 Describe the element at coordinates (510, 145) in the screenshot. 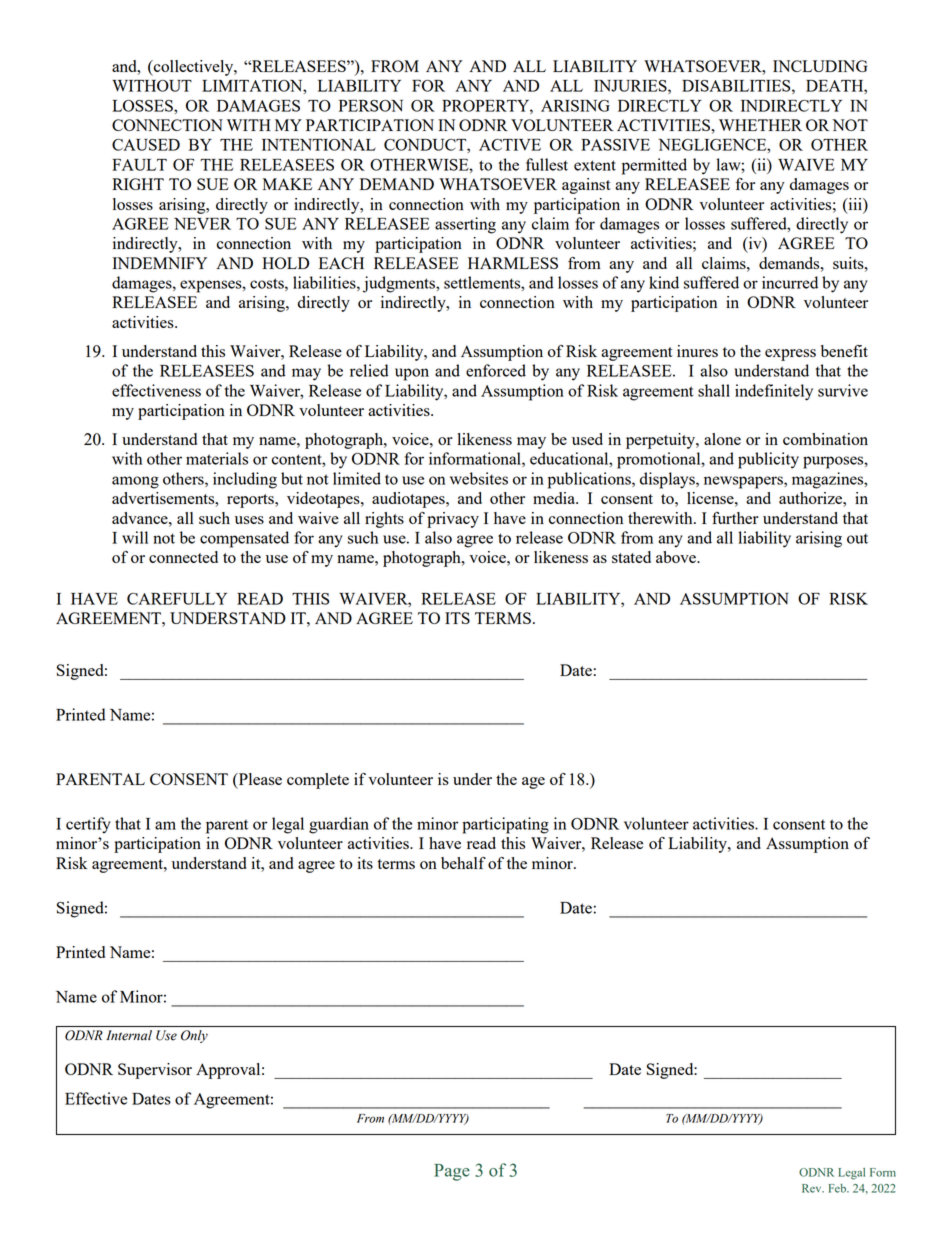

I see `ACTIVE` at that location.
